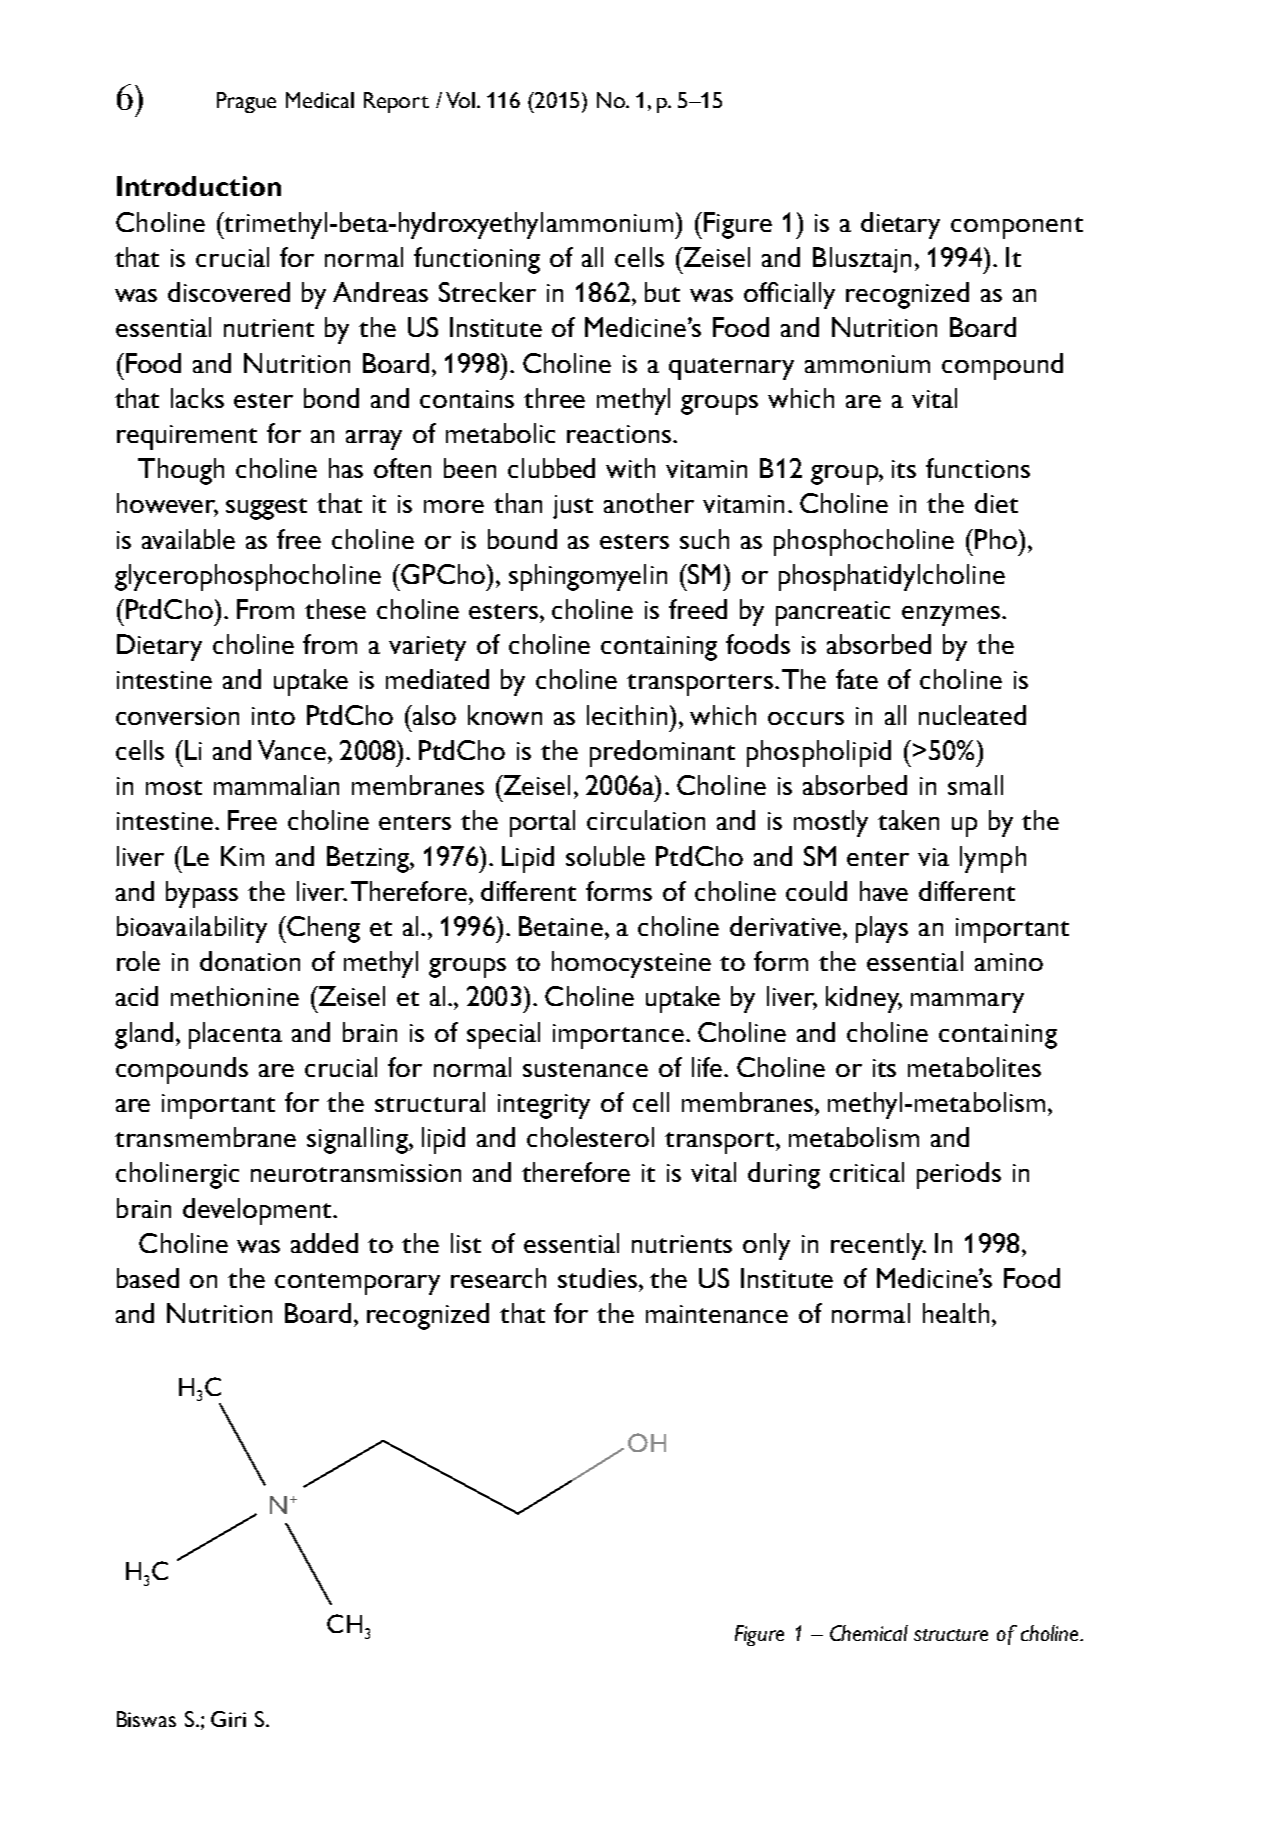 The height and width of the screenshot is (1843, 1283). I want to click on transmembrane, so click(205, 1137).
